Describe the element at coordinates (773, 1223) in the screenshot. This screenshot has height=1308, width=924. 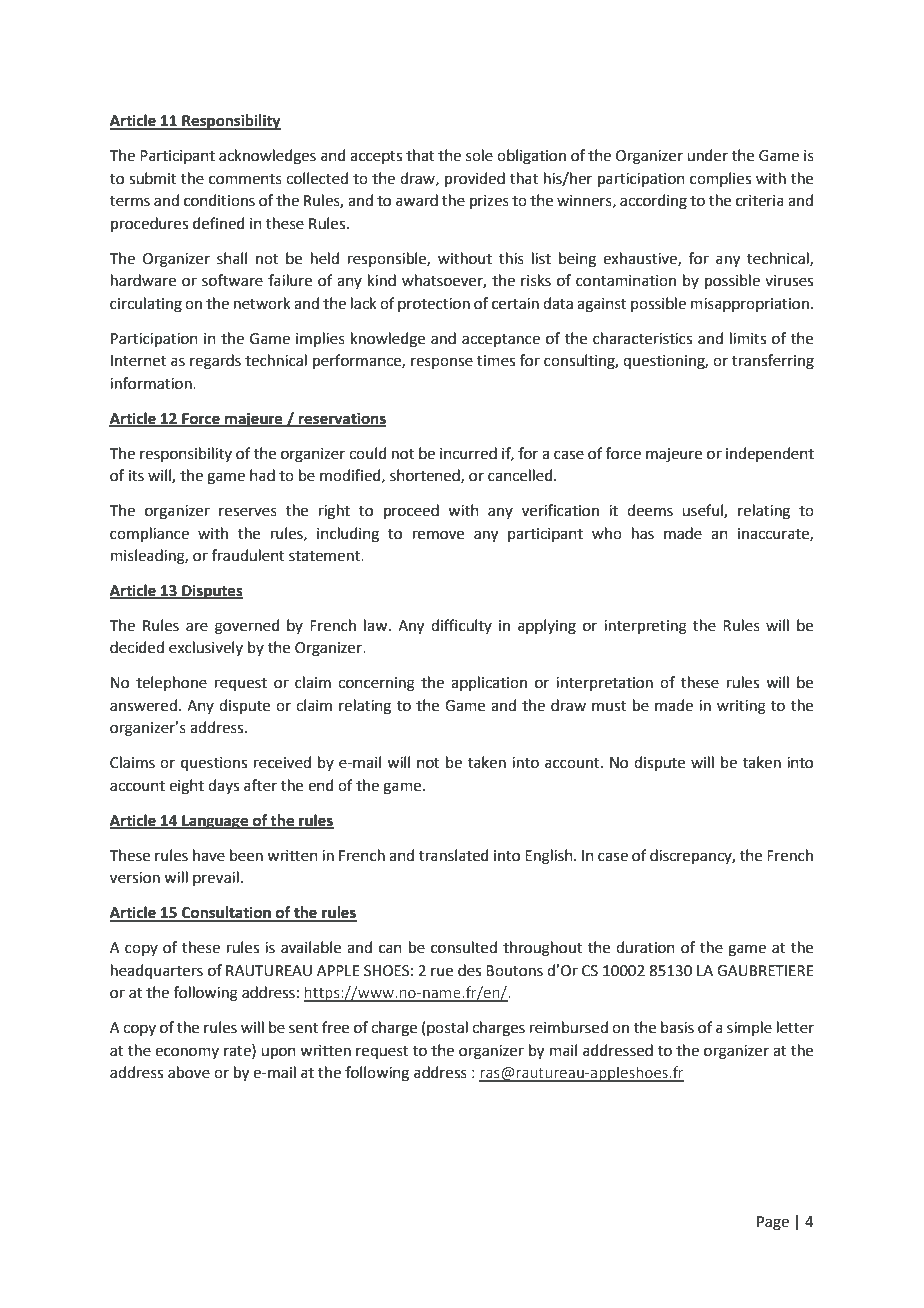
I see `Page` at that location.
